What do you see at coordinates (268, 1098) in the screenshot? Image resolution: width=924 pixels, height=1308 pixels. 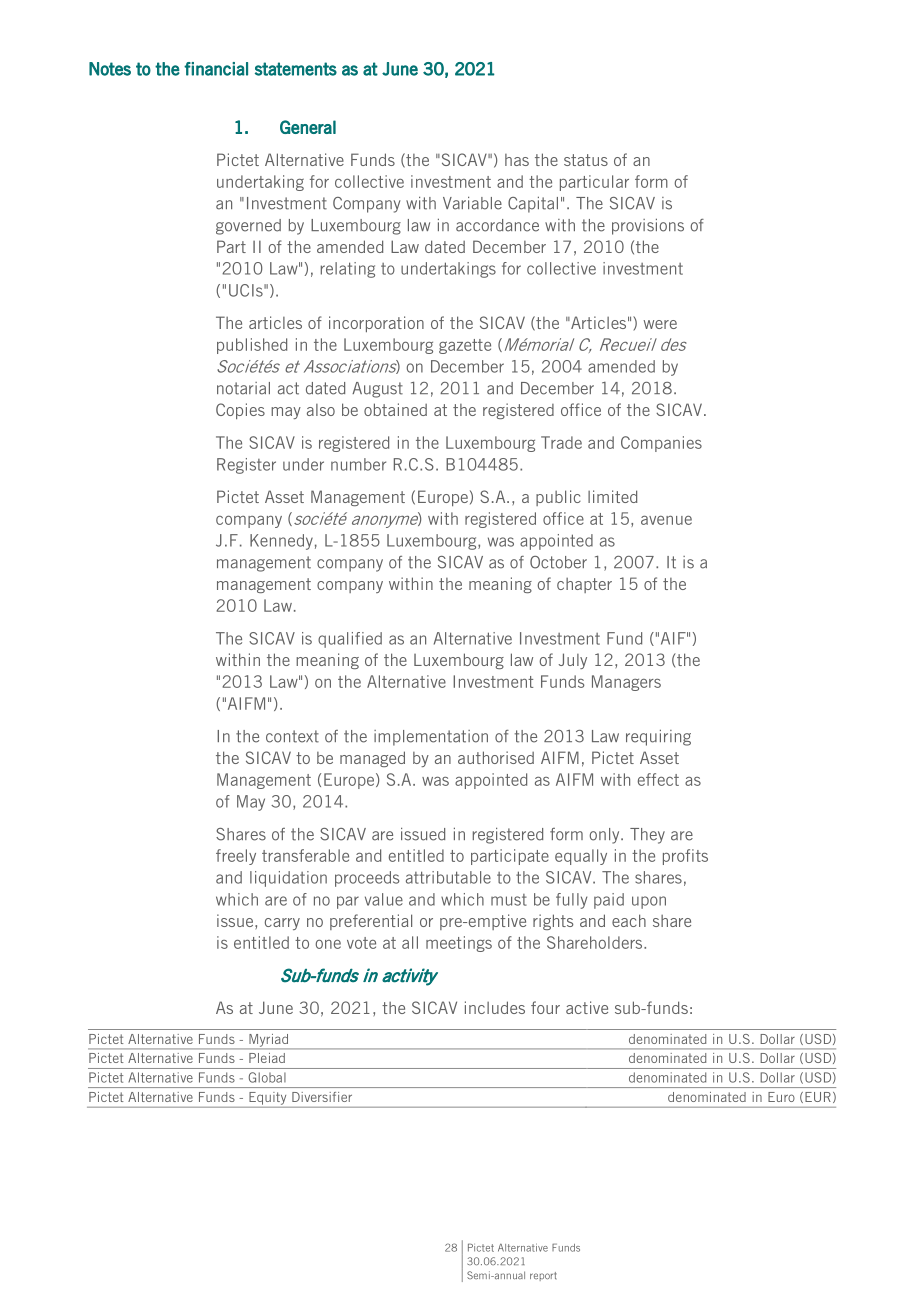 I see `Equity` at bounding box center [268, 1098].
